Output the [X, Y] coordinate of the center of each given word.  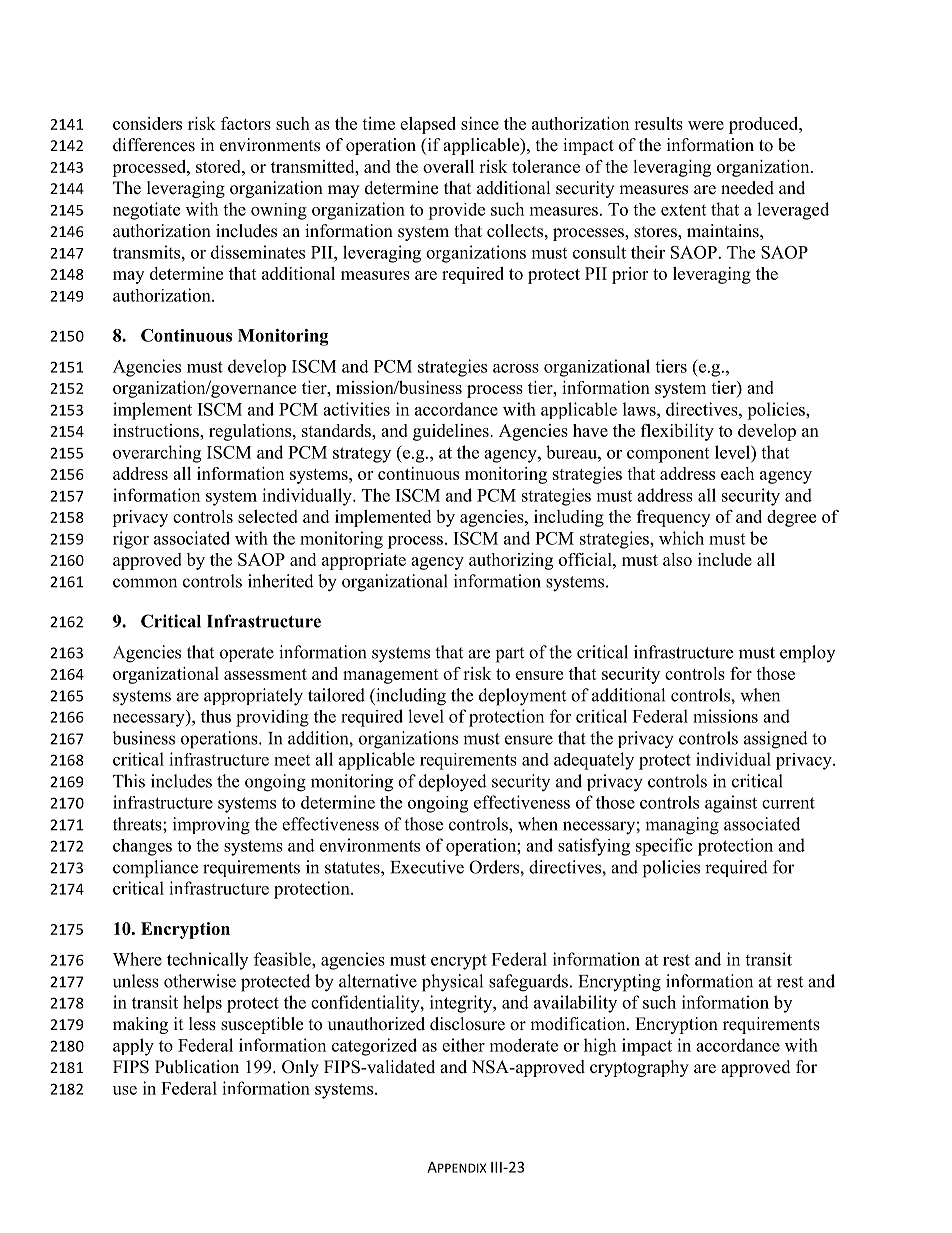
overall [448, 166]
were [706, 125]
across [516, 368]
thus [216, 716]
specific [664, 847]
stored [219, 166]
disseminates [258, 252]
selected [268, 516]
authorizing [511, 561]
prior [630, 275]
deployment [522, 697]
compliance [155, 869]
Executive [427, 867]
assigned [776, 740]
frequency [673, 518]
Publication [197, 1067]
